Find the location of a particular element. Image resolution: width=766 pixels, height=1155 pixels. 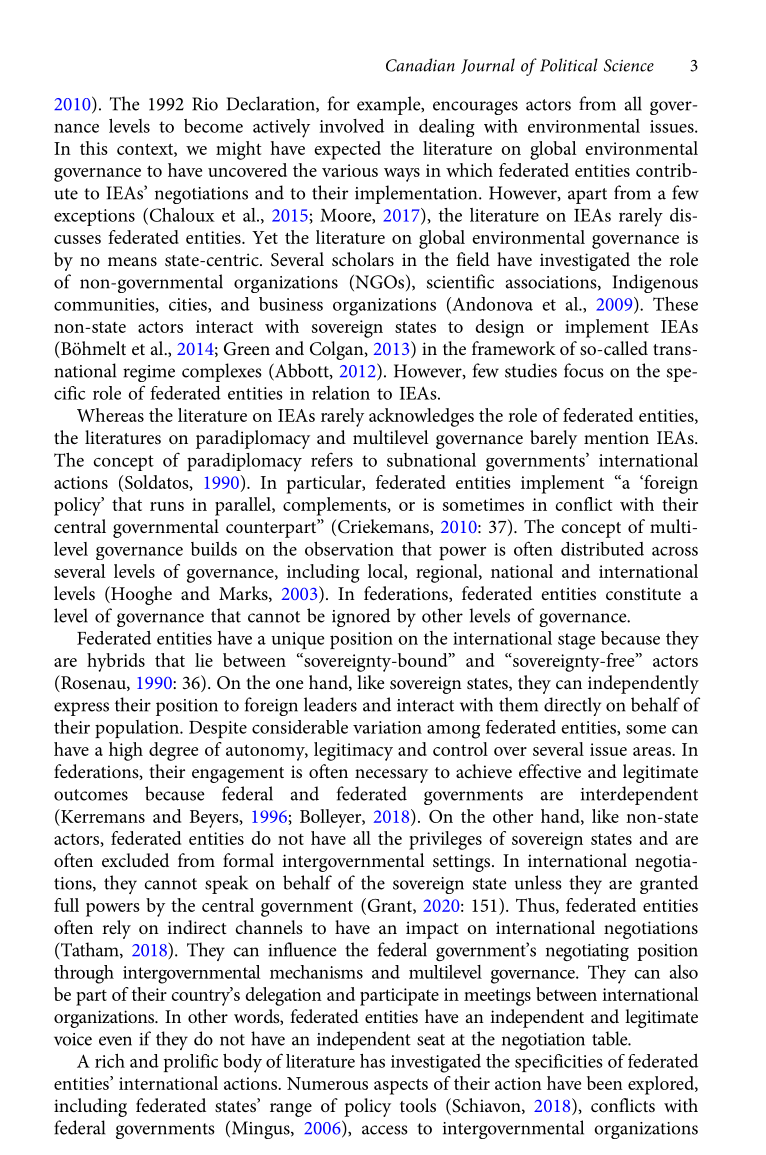

aspects is located at coordinates (401, 1086).
